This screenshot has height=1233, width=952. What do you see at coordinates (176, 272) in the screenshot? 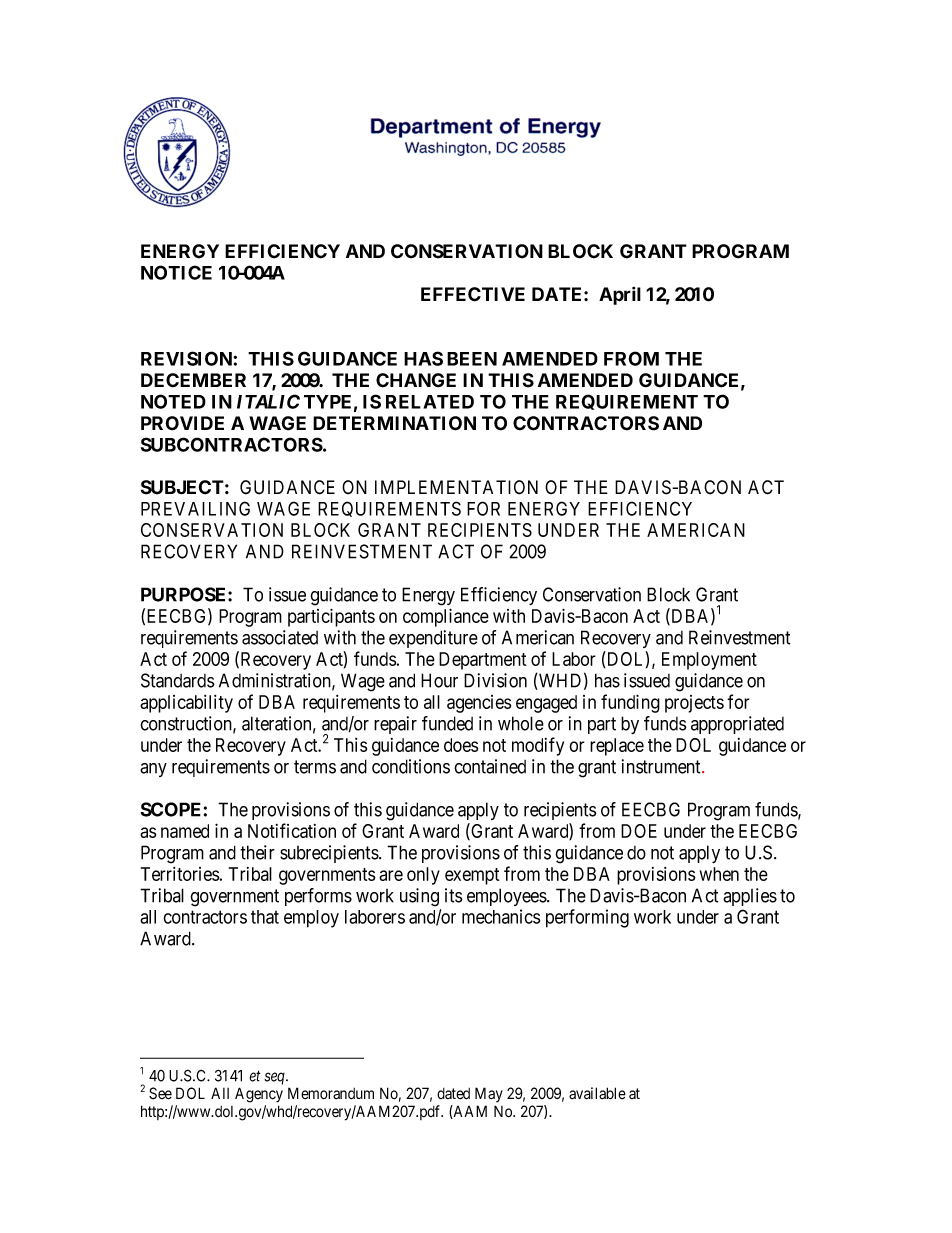
I see `NOTICE` at bounding box center [176, 272].
